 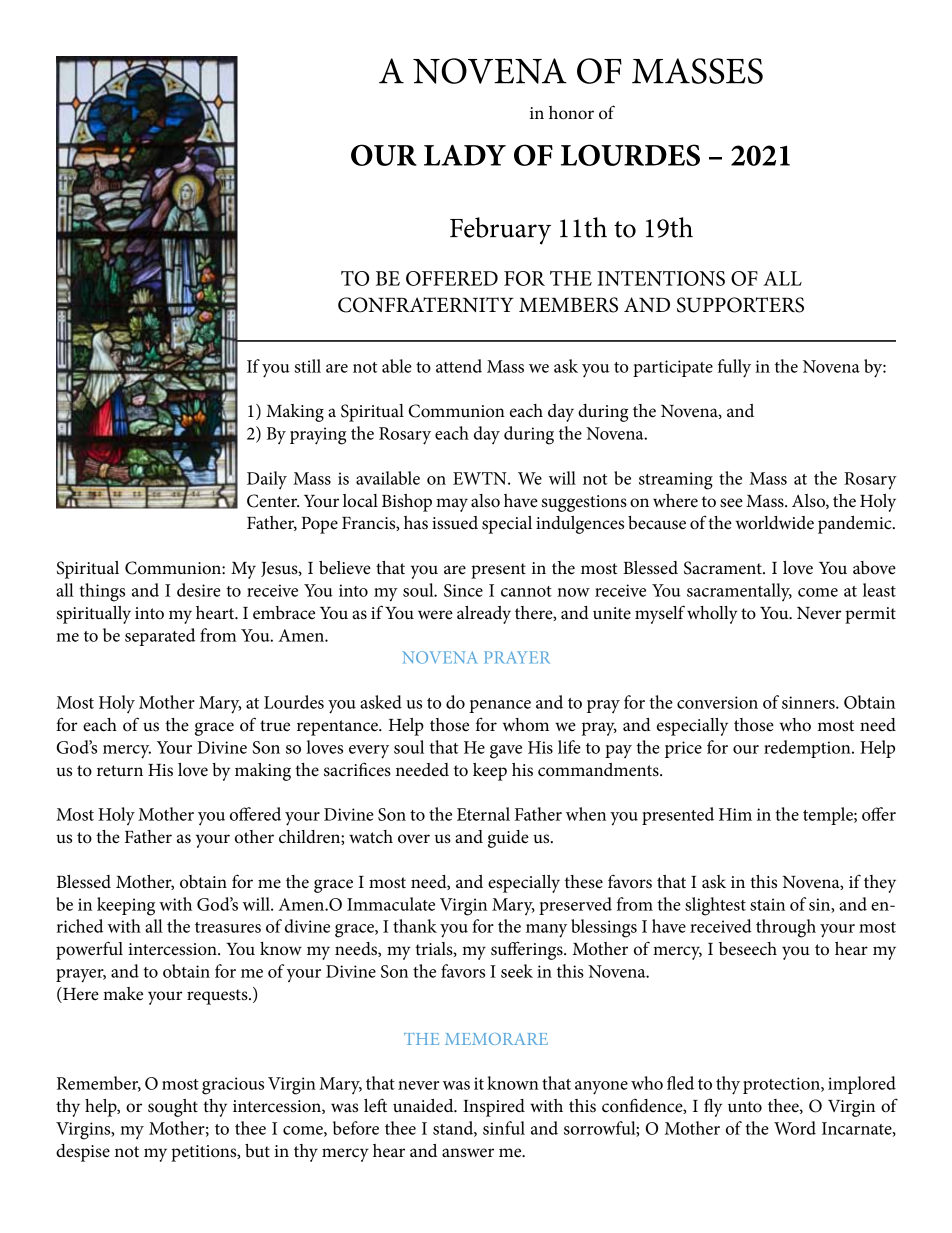 I want to click on sought, so click(x=173, y=1108).
